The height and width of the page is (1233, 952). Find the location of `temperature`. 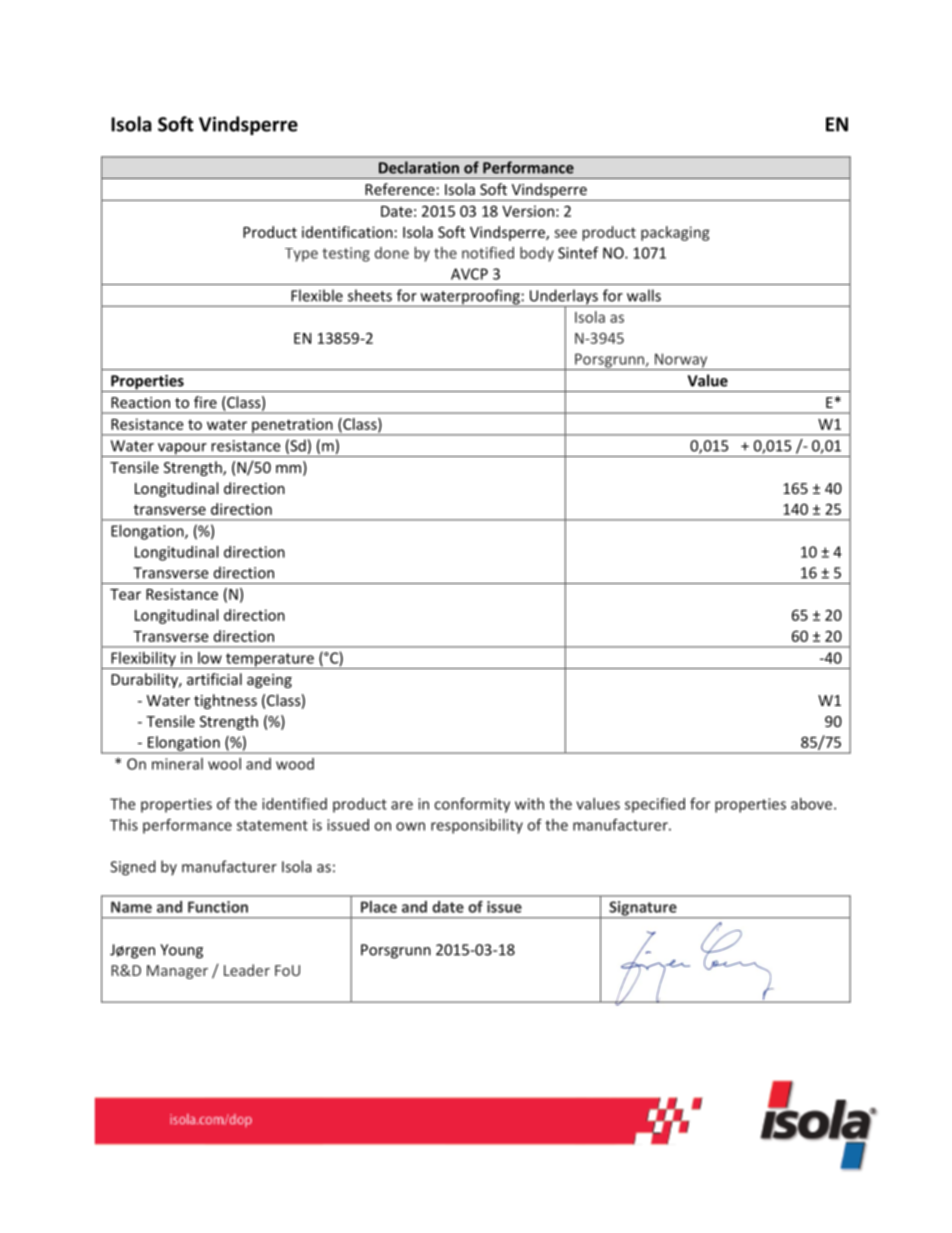

temperature is located at coordinates (270, 661).
